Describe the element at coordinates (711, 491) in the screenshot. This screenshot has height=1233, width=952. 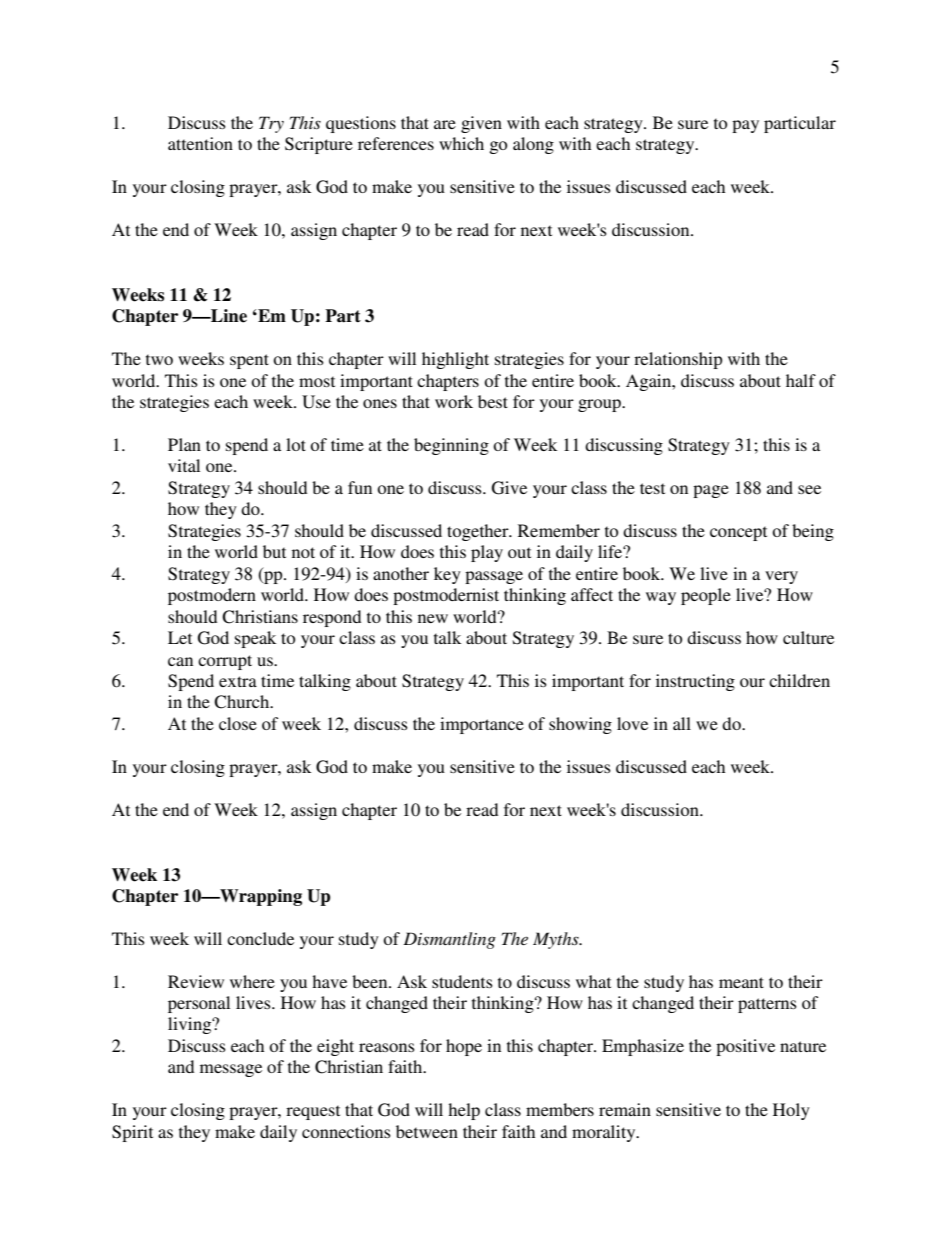
I see `page` at that location.
